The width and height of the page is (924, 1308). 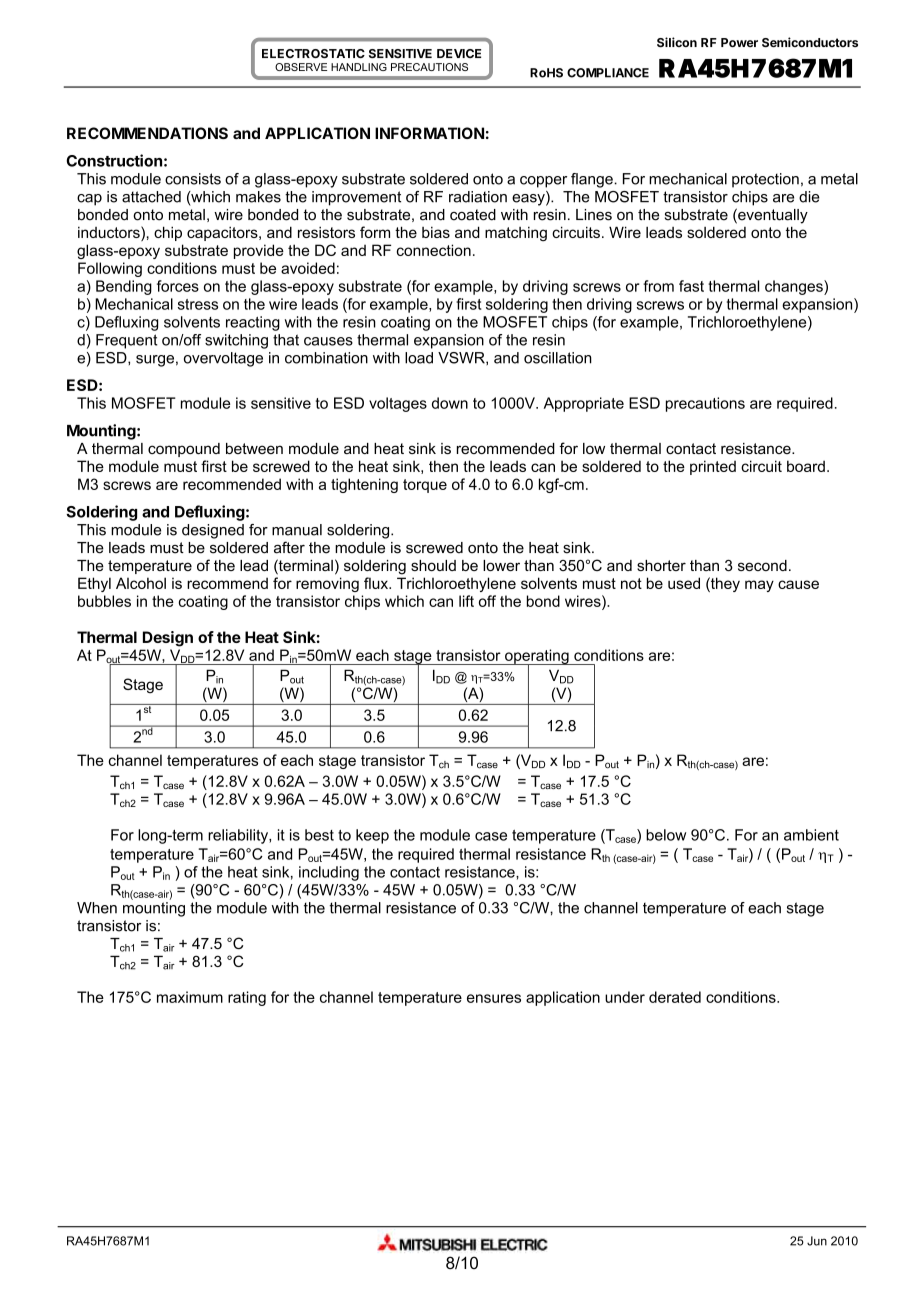 I want to click on OBSERVE, so click(x=301, y=67).
